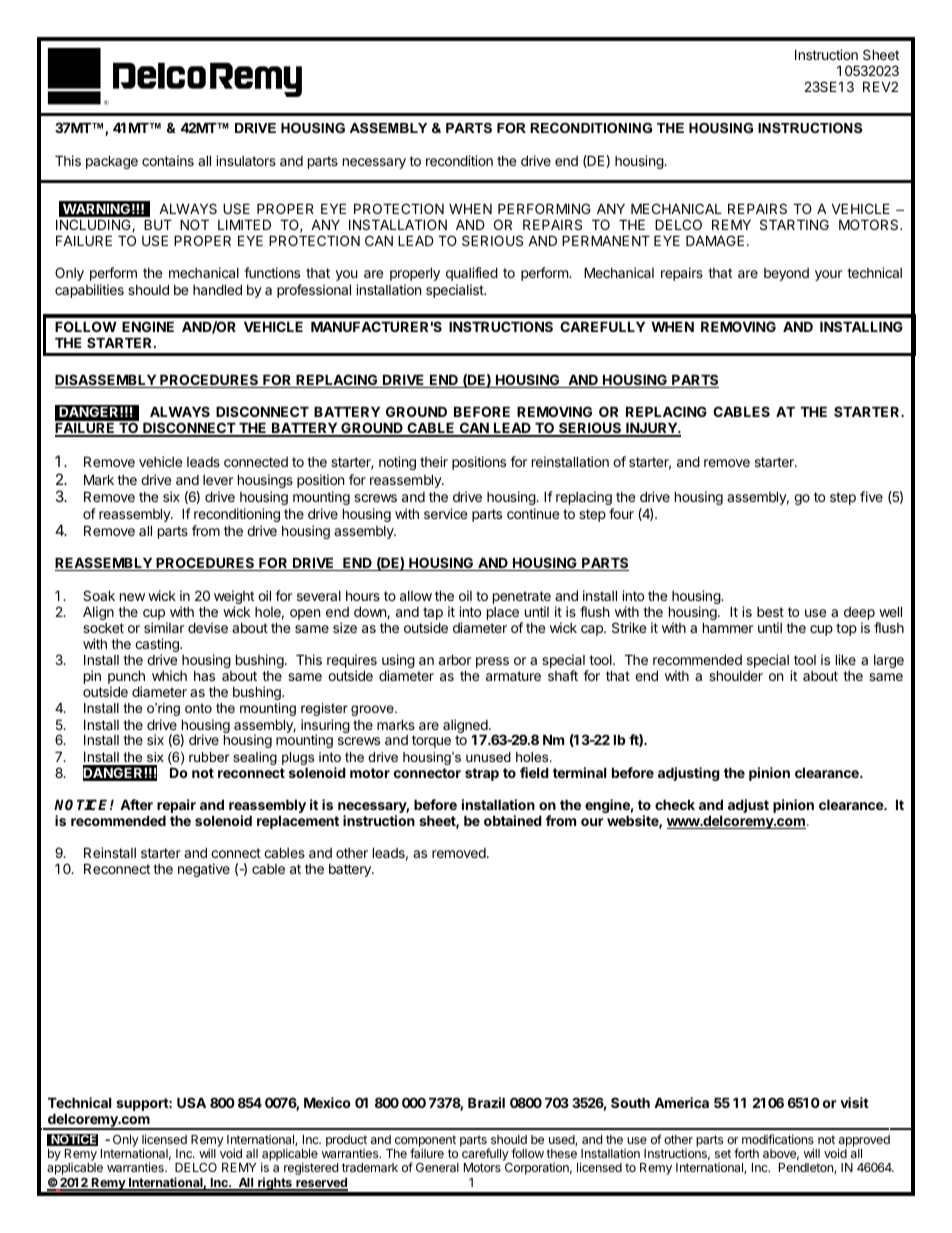 This image has width=952, height=1233. I want to click on obtained, so click(513, 820).
